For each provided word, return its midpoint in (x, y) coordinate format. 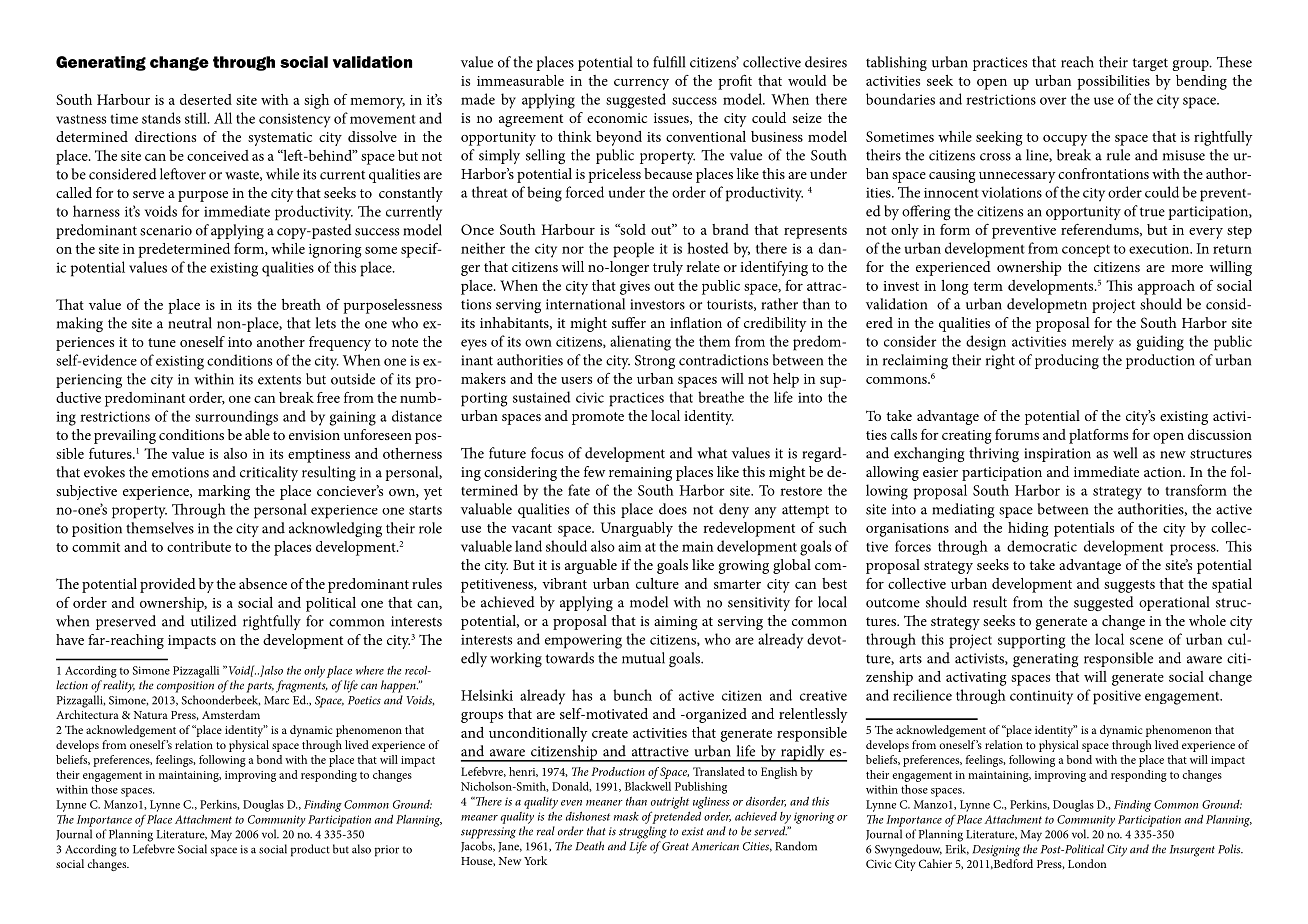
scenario (166, 230)
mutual (643, 658)
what (712, 453)
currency (641, 84)
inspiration (1057, 455)
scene (1146, 641)
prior (387, 851)
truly (668, 268)
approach (1166, 287)
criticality (269, 473)
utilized (214, 621)
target (1150, 65)
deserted (206, 99)
